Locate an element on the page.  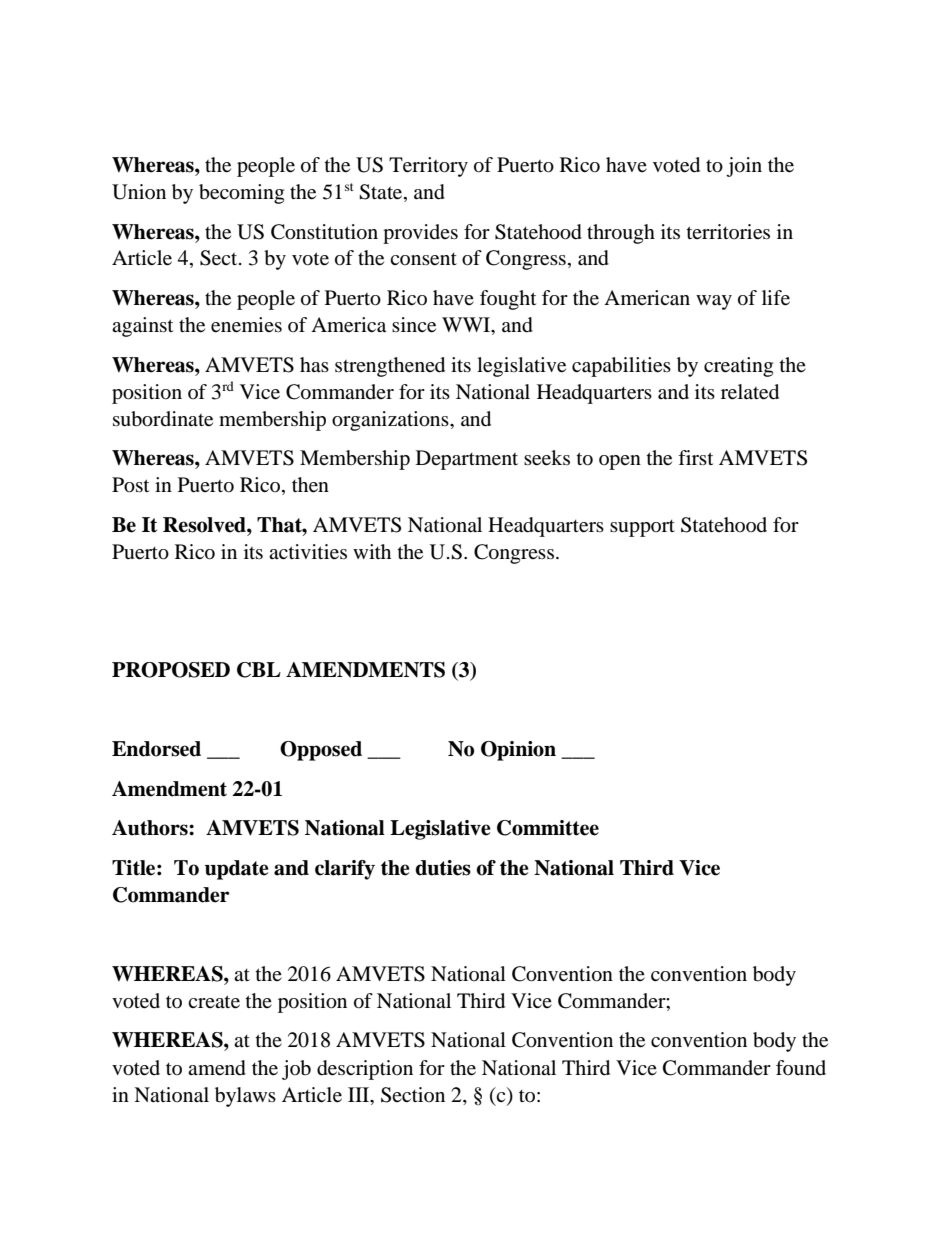
Department is located at coordinates (467, 460).
